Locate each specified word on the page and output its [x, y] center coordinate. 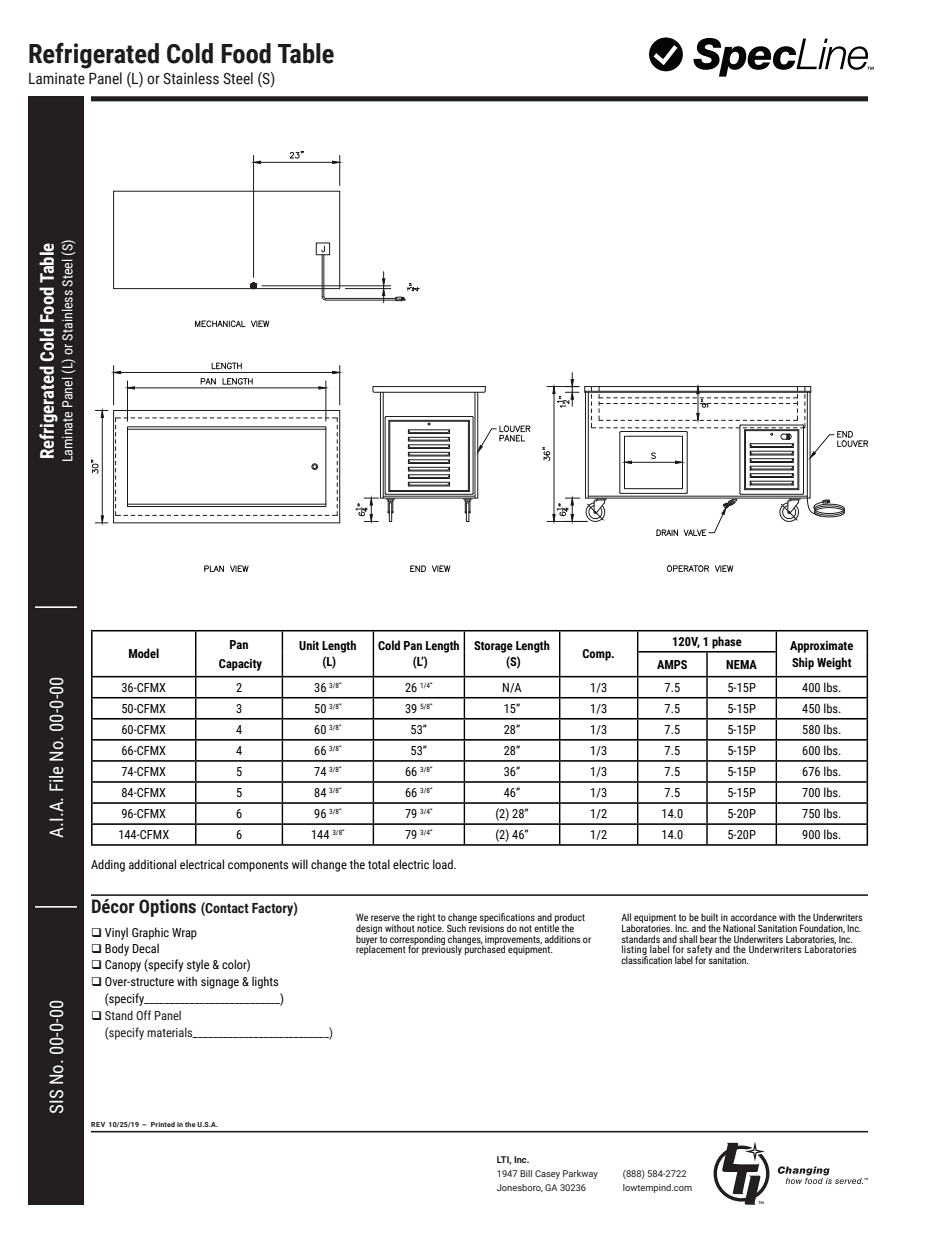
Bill [526, 1173]
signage [220, 983]
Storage [493, 647]
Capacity [240, 665]
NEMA [741, 664]
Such [456, 928]
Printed [163, 1124]
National [739, 928]
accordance [753, 917]
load [444, 864]
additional [152, 864]
